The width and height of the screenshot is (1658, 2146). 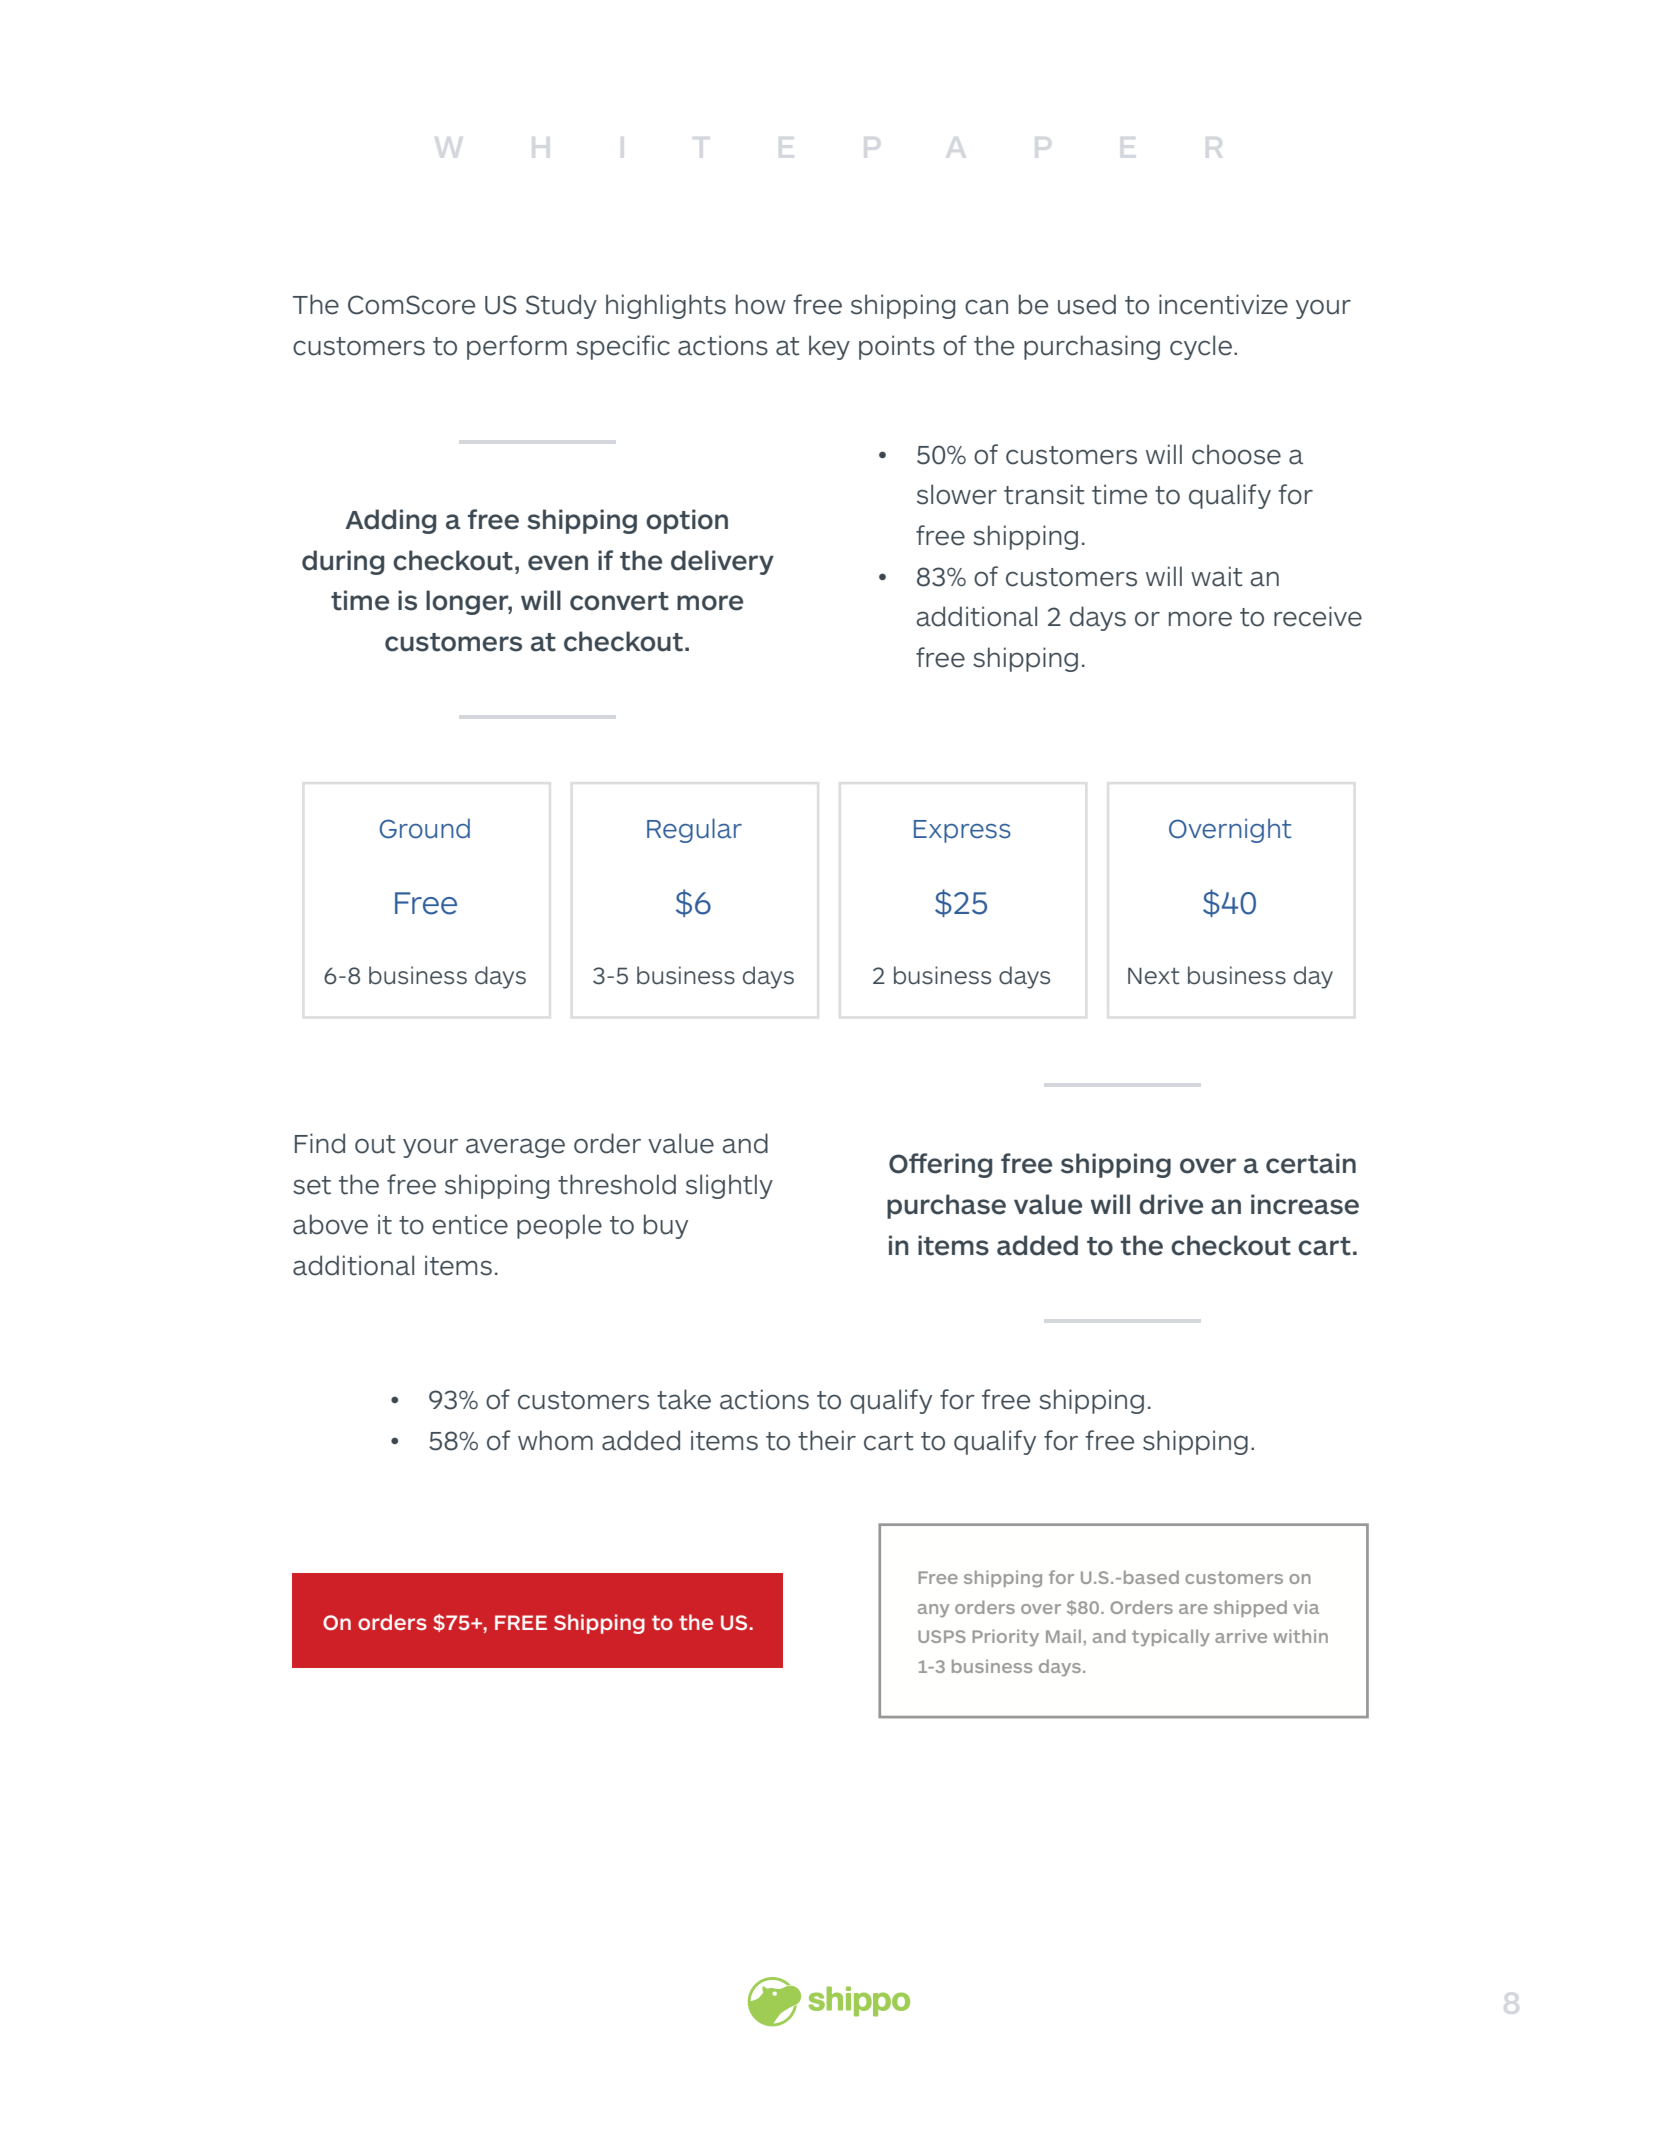 What do you see at coordinates (722, 562) in the screenshot?
I see `delivery` at bounding box center [722, 562].
